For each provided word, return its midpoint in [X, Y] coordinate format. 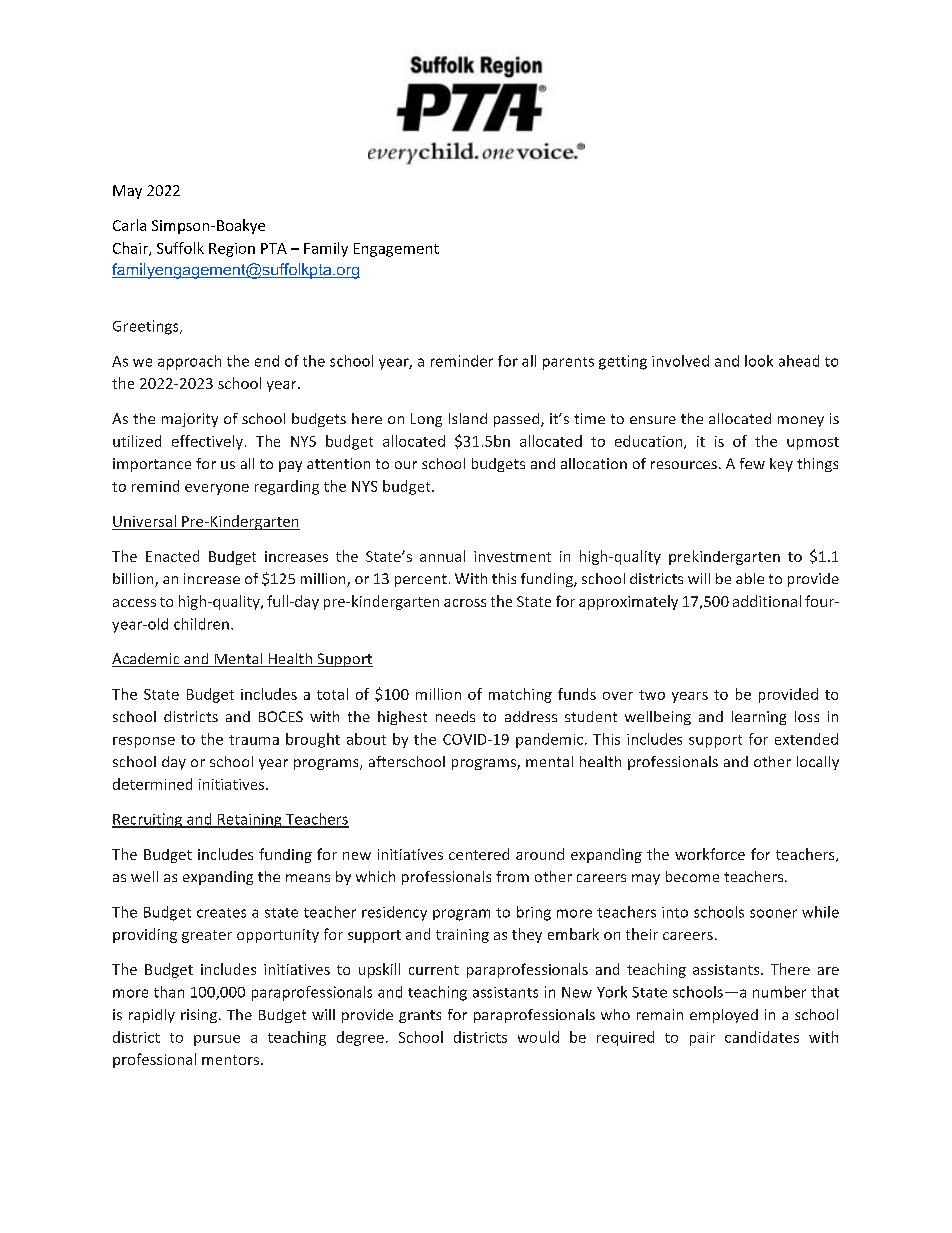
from [512, 876]
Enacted [172, 556]
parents [568, 363]
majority [190, 420]
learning [759, 718]
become [692, 876]
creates [221, 913]
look [759, 361]
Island [468, 418]
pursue [217, 1040]
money [801, 421]
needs [455, 716]
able [750, 578]
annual [442, 556]
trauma [254, 740]
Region [232, 250]
